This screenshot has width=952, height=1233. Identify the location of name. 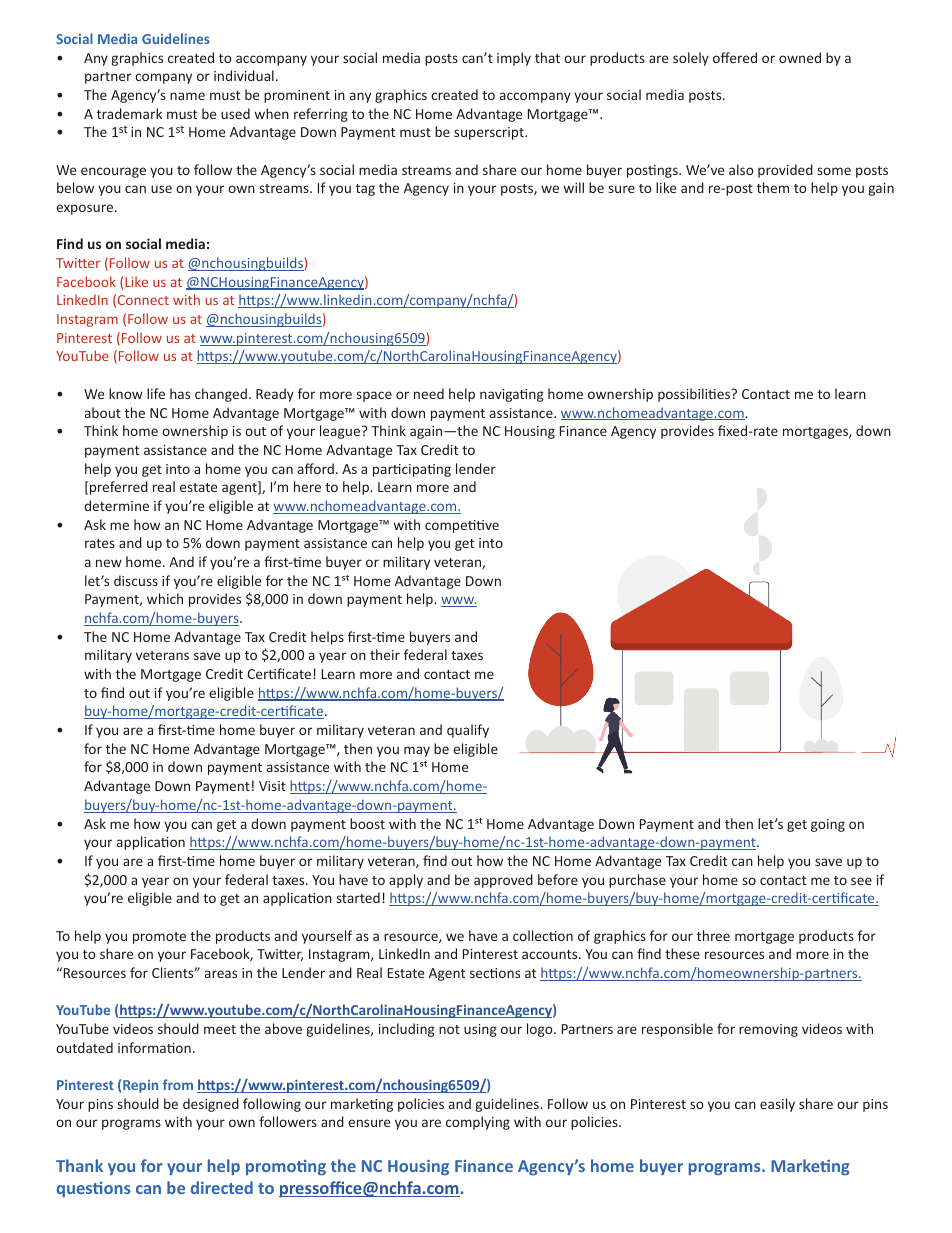
(187, 96).
